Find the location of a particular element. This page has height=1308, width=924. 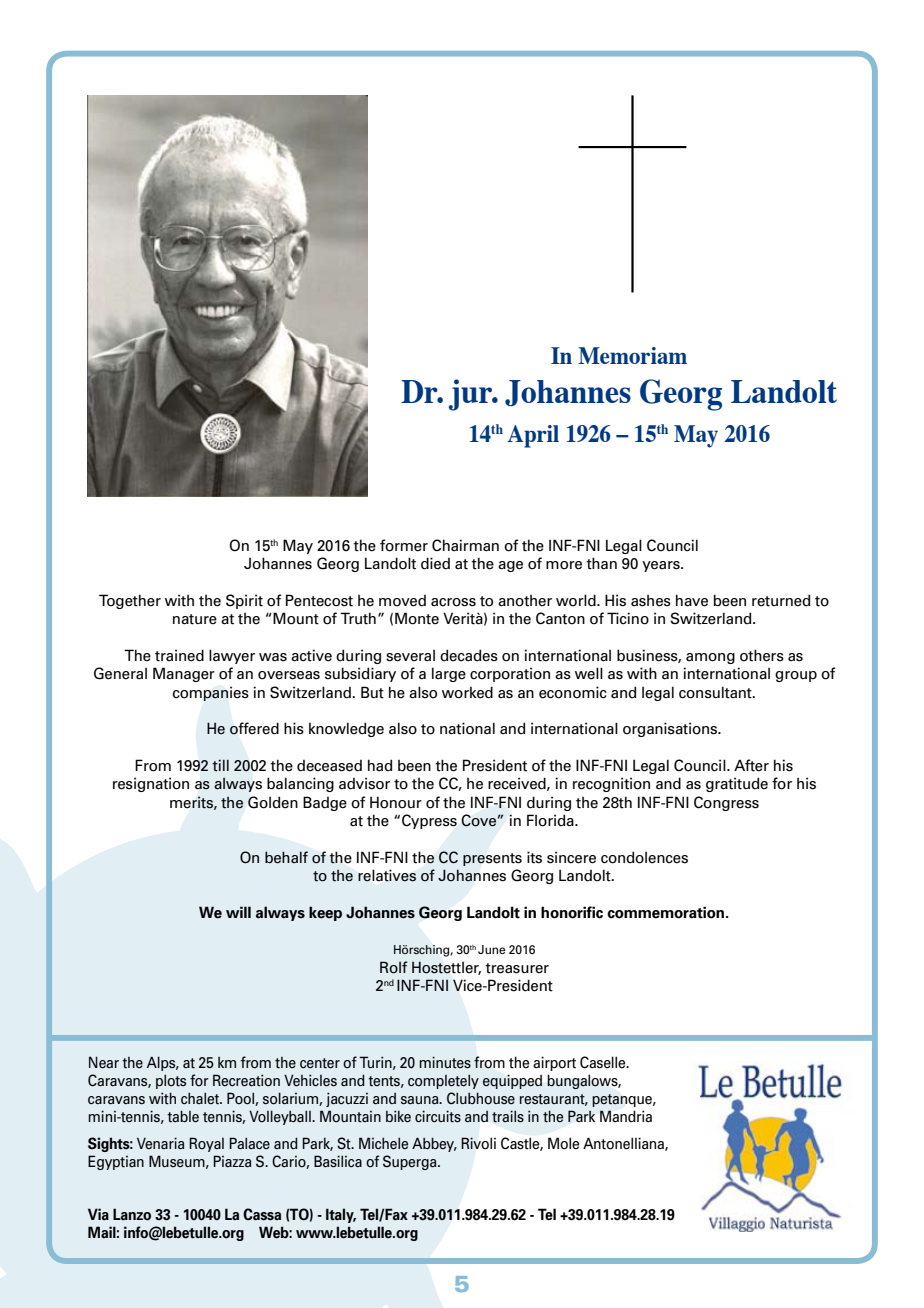

Together is located at coordinates (130, 601).
